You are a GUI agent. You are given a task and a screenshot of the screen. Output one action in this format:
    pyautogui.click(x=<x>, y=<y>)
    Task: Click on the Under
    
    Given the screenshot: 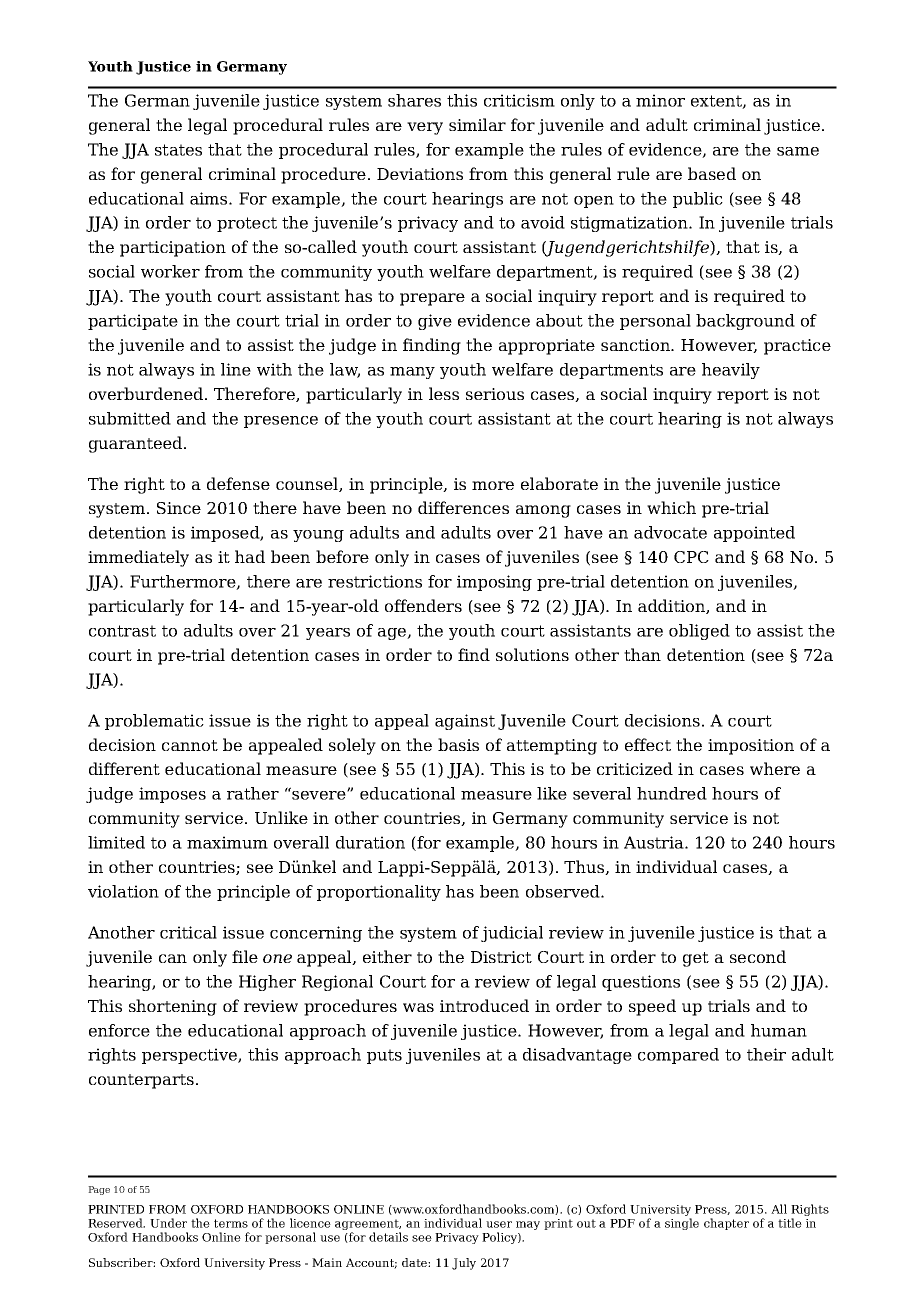 What is the action you would take?
    pyautogui.click(x=168, y=1223)
